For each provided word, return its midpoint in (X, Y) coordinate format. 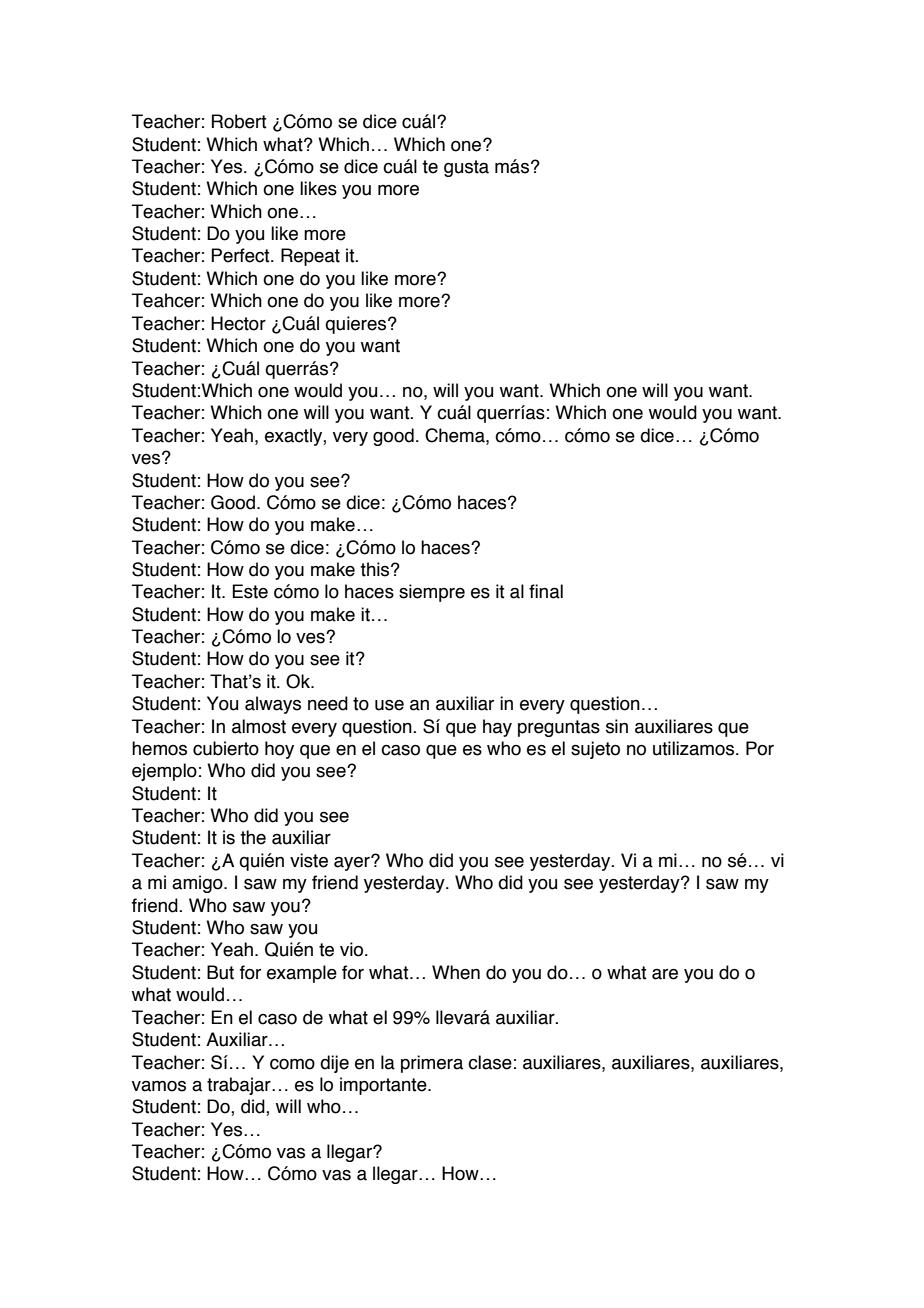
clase (490, 1062)
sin (617, 726)
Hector (238, 323)
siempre (432, 593)
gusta (466, 168)
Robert (239, 121)
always (273, 705)
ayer (353, 863)
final (546, 591)
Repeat (310, 257)
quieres (357, 325)
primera (432, 1064)
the (253, 837)
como (292, 1064)
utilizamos (695, 748)
